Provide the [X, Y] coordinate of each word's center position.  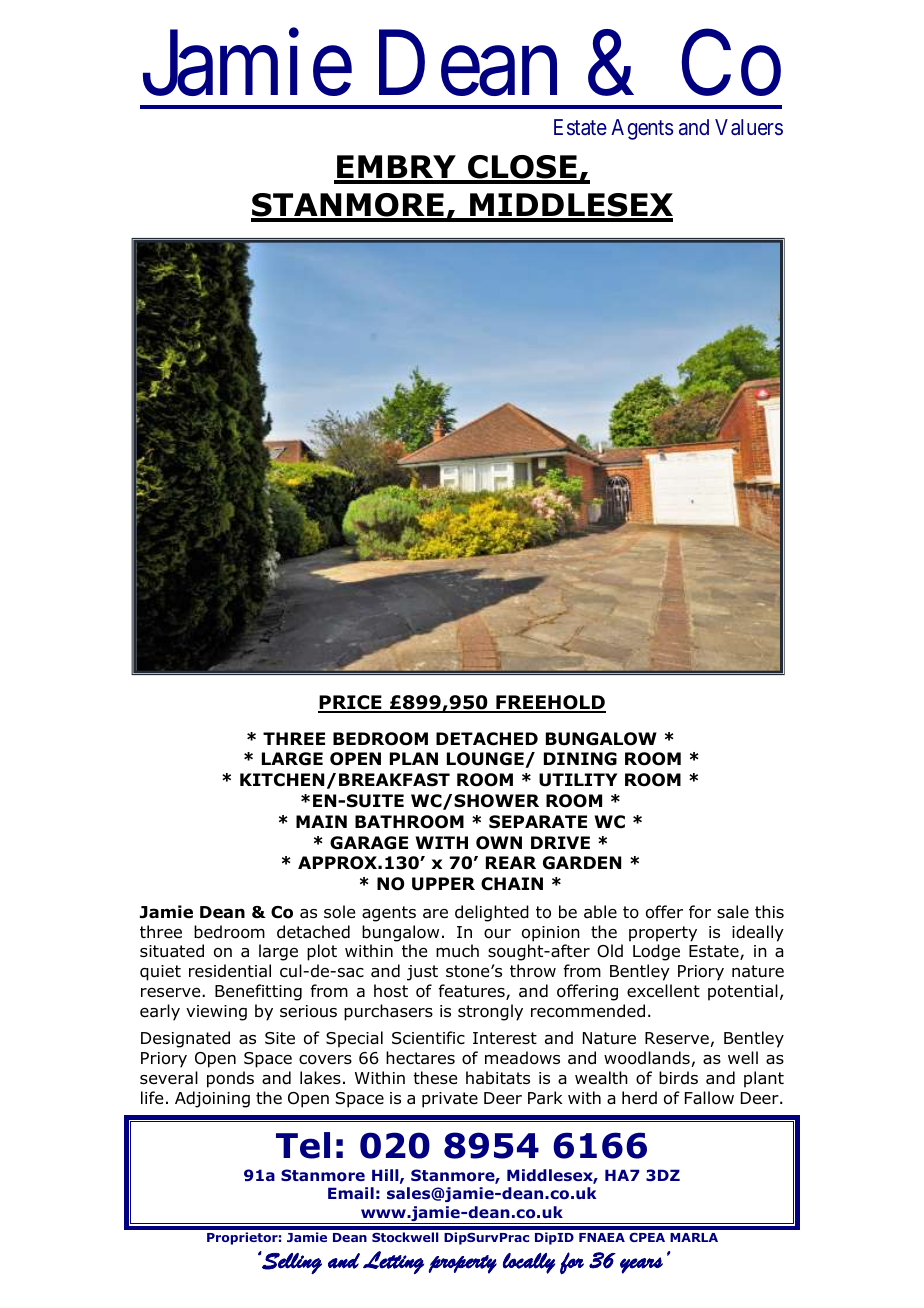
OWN [499, 843]
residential [230, 971]
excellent [663, 990]
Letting [393, 1262]
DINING [580, 759]
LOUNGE [486, 760]
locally [529, 1263]
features [472, 992]
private [450, 1100]
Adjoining [212, 1099]
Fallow [709, 1098]
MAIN [321, 821]
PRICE [351, 703]
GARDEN [582, 863]
